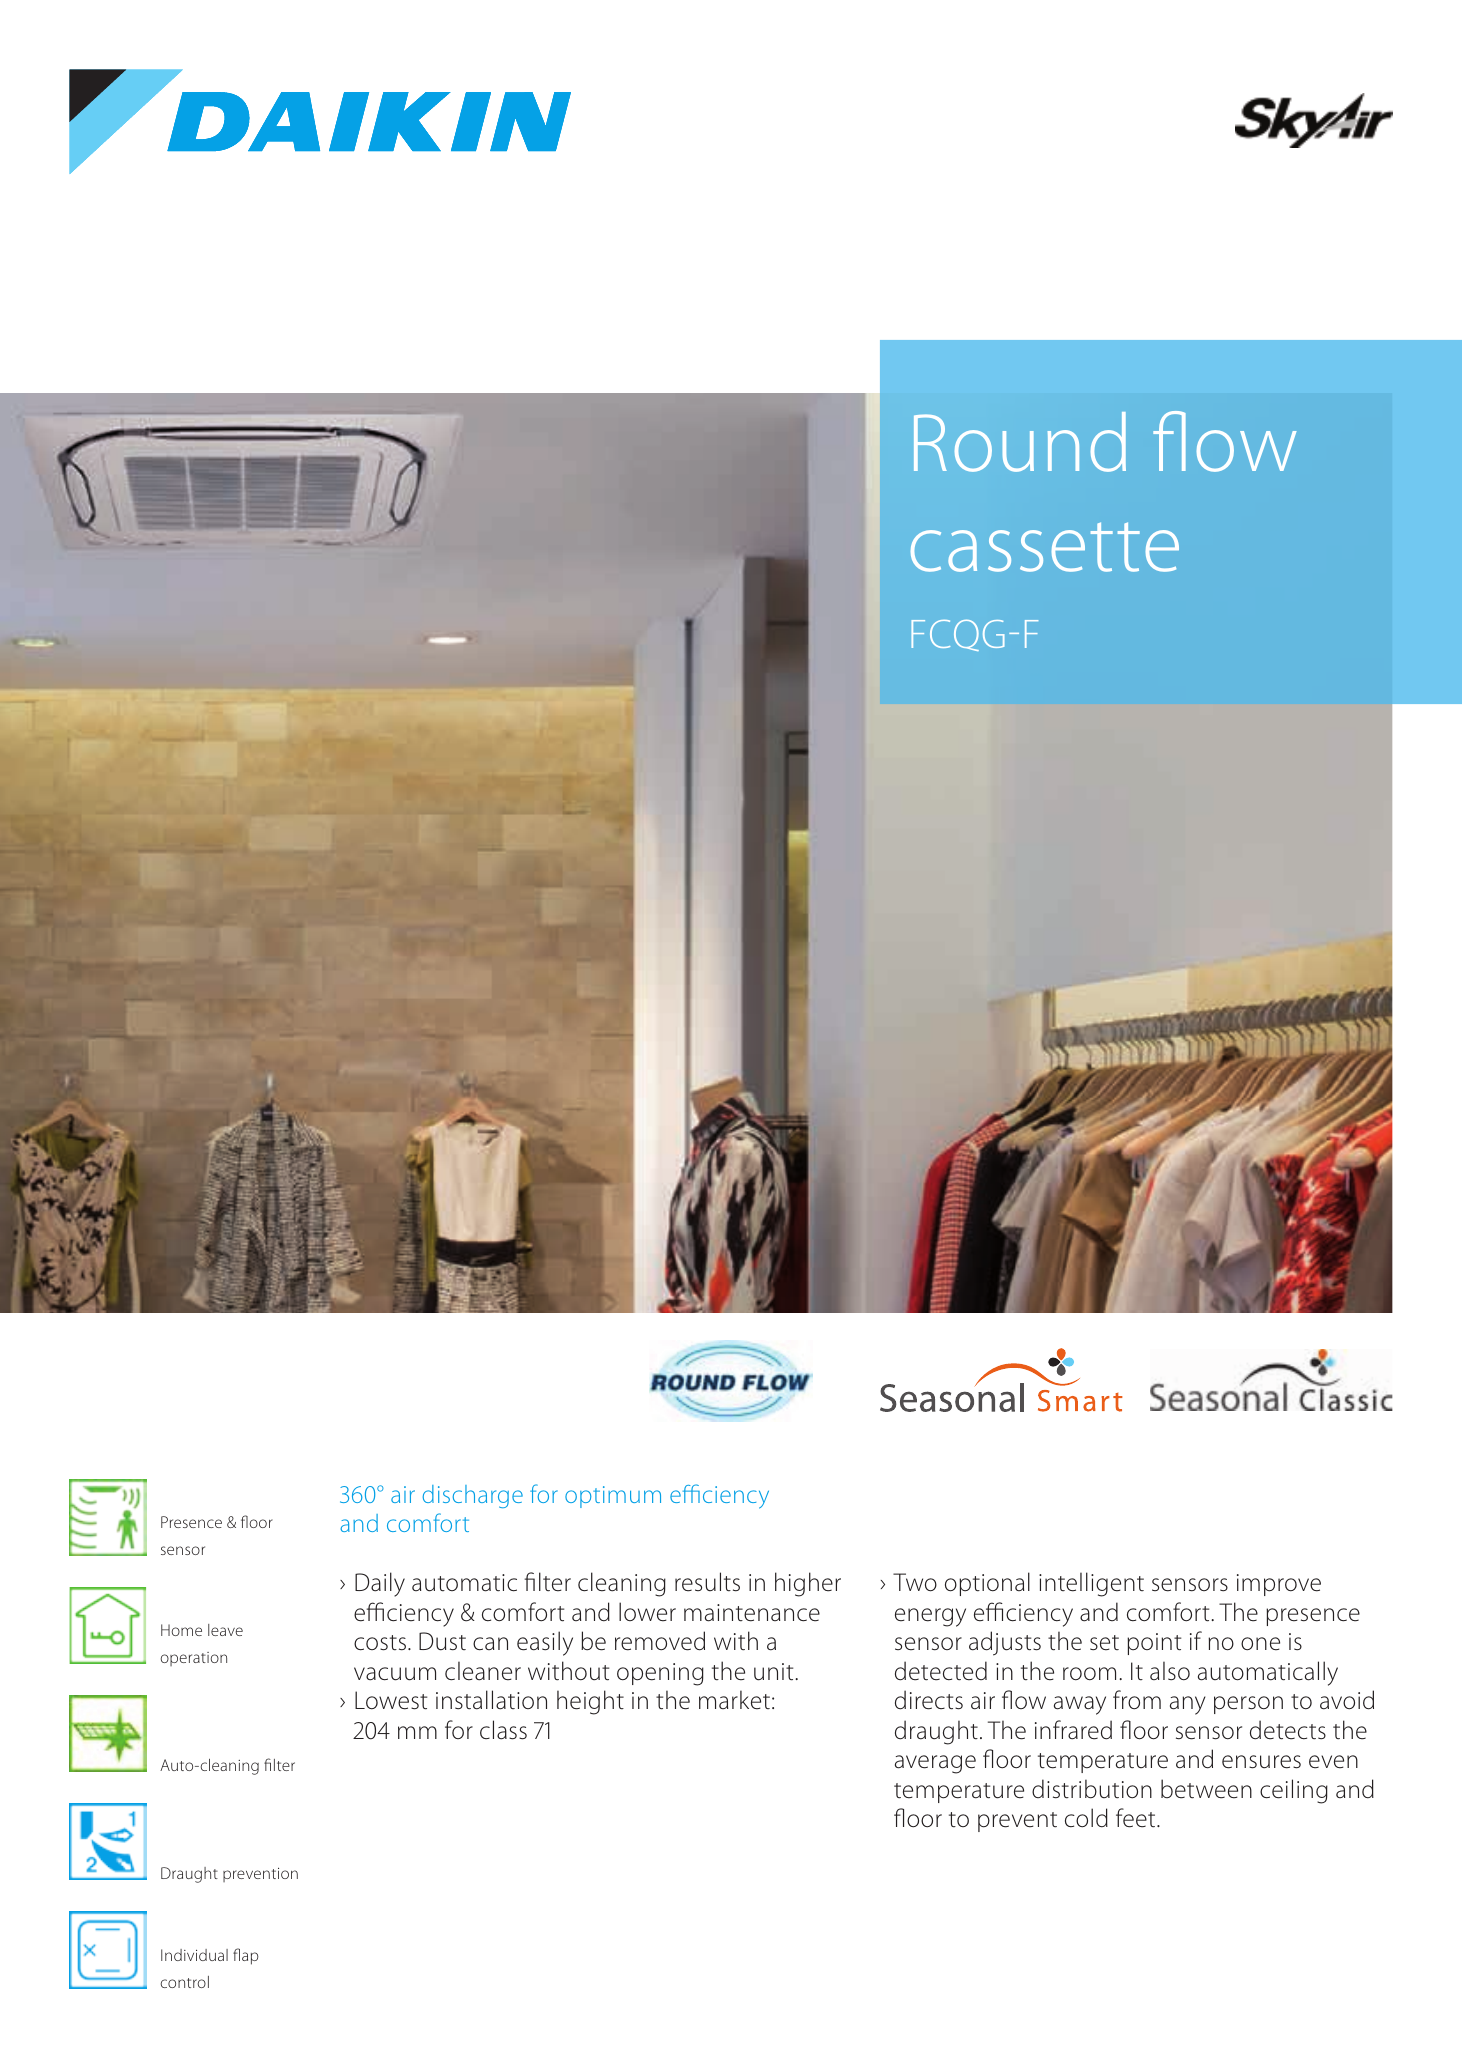 This page has height=2068, width=1462. What do you see at coordinates (1045, 547) in the page?
I see `cassette` at bounding box center [1045, 547].
